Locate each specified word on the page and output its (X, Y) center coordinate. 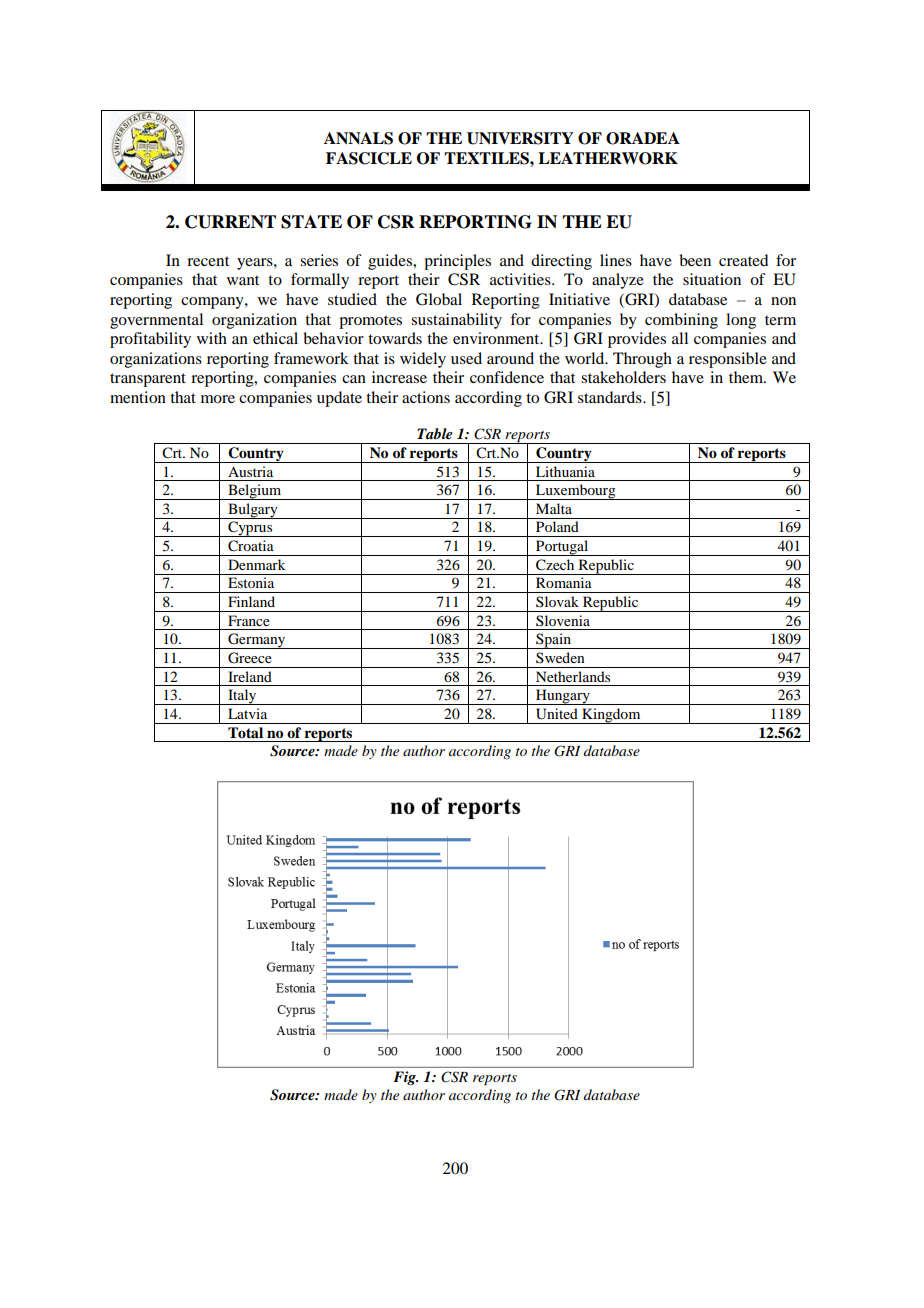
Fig (405, 1078)
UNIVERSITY (520, 138)
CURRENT (230, 222)
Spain (553, 641)
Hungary (563, 697)
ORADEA (643, 138)
